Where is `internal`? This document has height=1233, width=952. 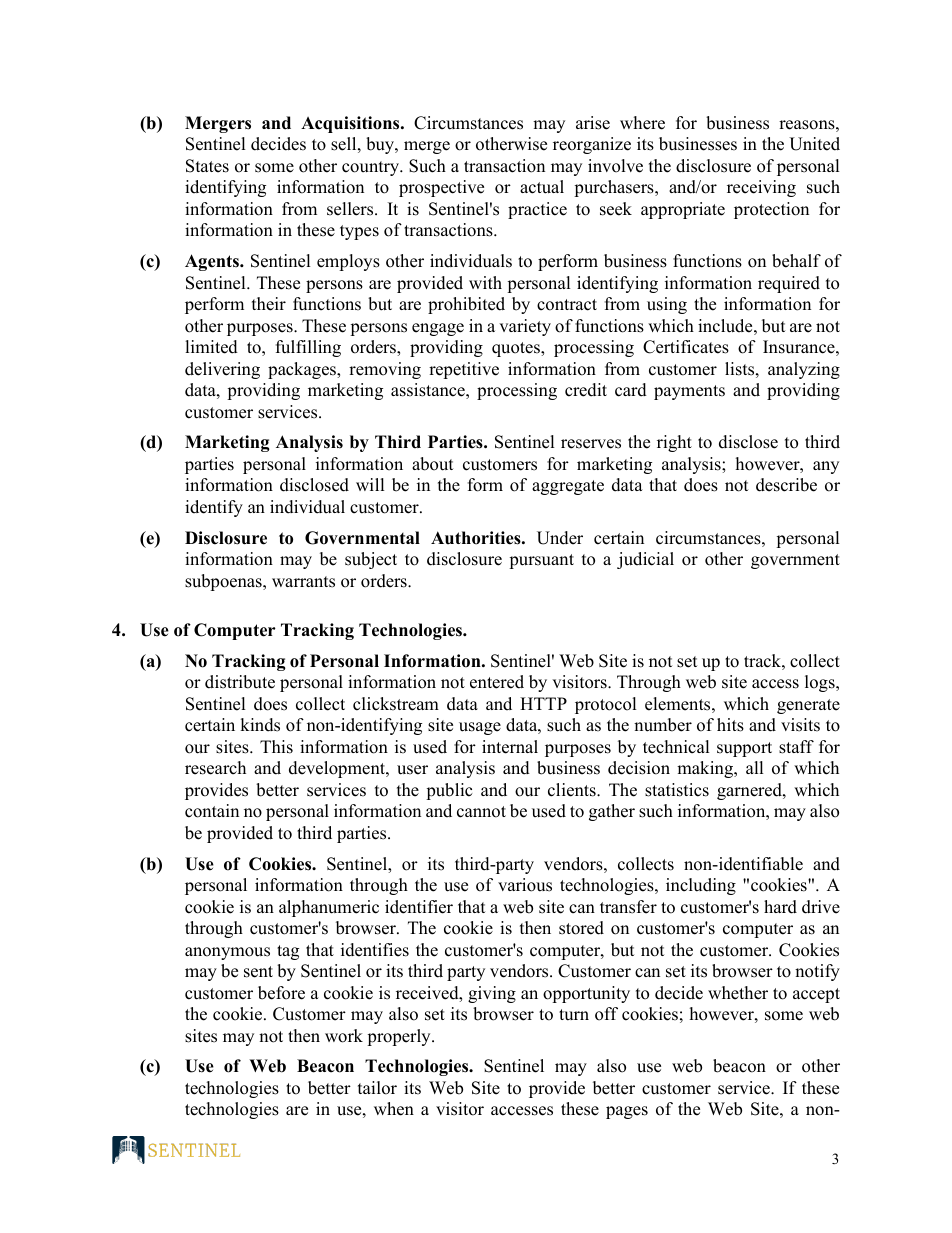
internal is located at coordinates (510, 747).
